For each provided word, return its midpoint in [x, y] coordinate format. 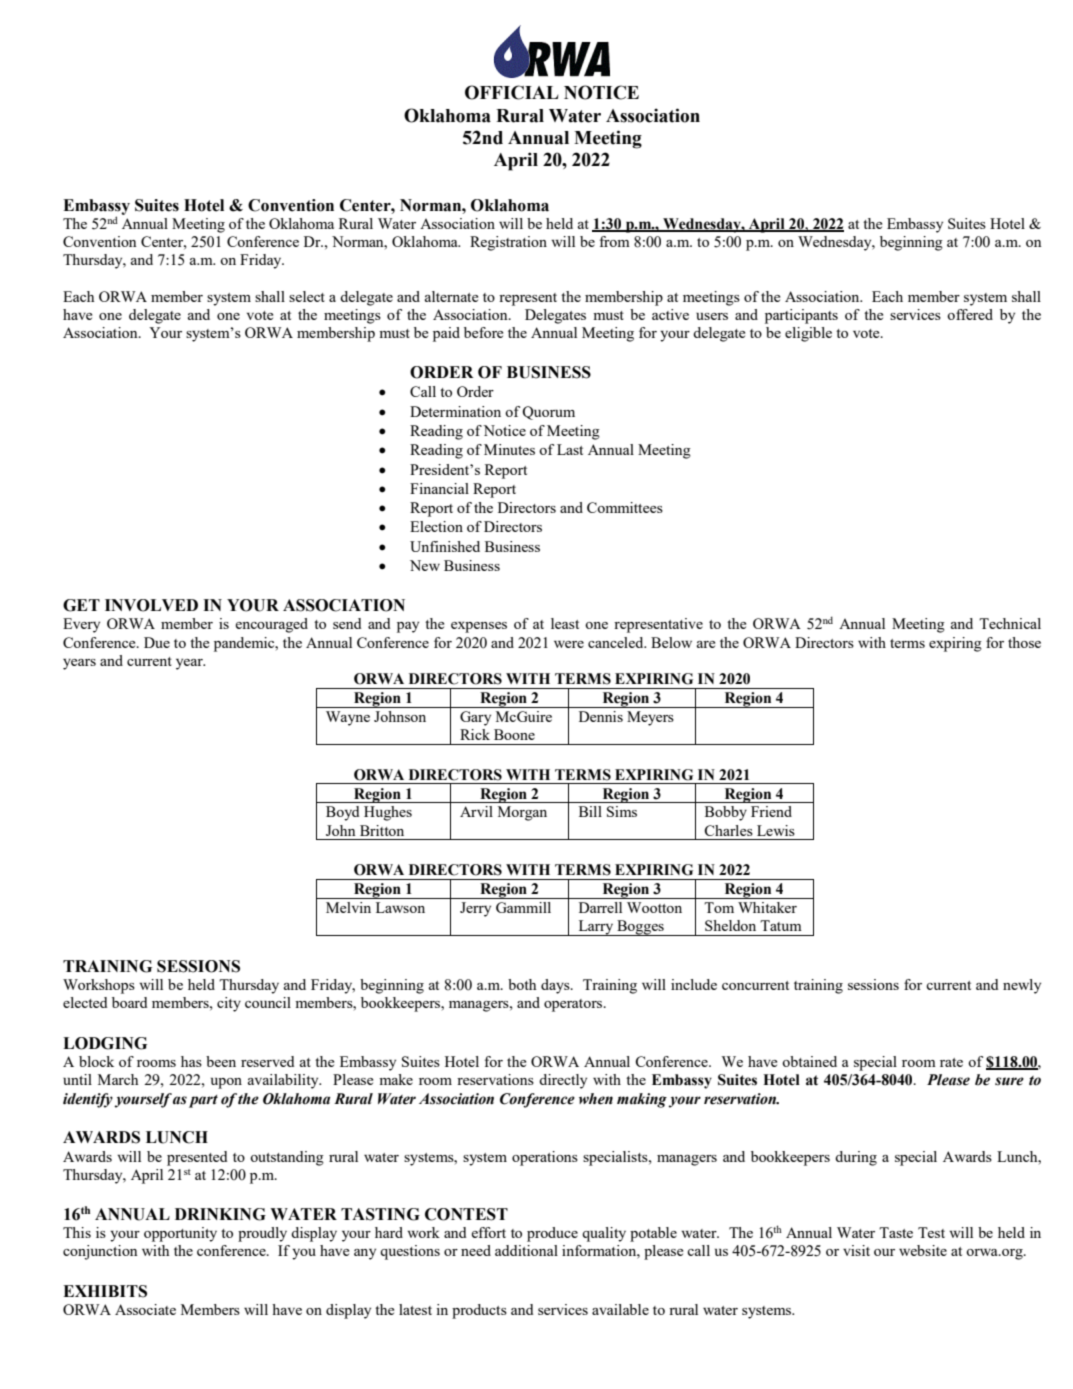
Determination [455, 411]
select [307, 296]
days [556, 986]
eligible [808, 334]
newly [1022, 986]
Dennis [601, 716]
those [1024, 642]
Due [157, 642]
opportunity [180, 1234]
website [923, 1250]
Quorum [548, 413]
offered [970, 314]
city [229, 1004]
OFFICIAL [512, 92]
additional [526, 1250]
